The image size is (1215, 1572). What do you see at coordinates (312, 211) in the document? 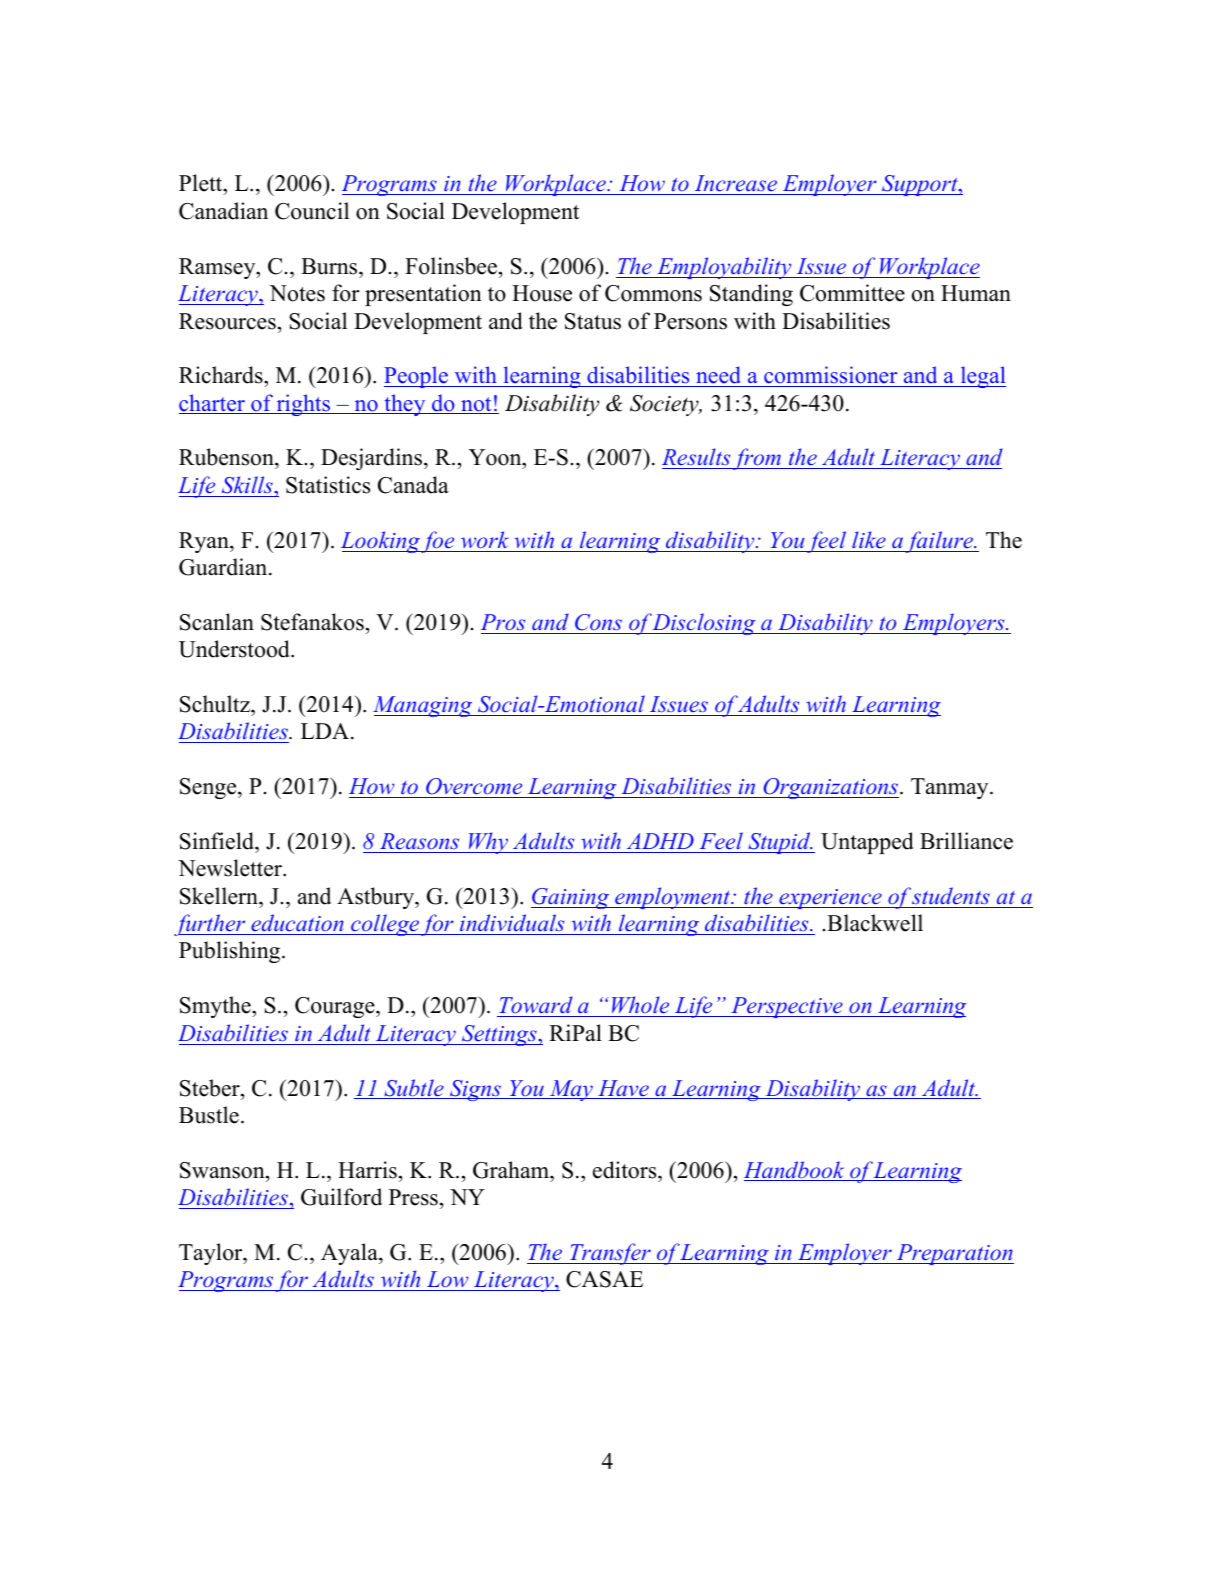
I see `Council` at bounding box center [312, 211].
